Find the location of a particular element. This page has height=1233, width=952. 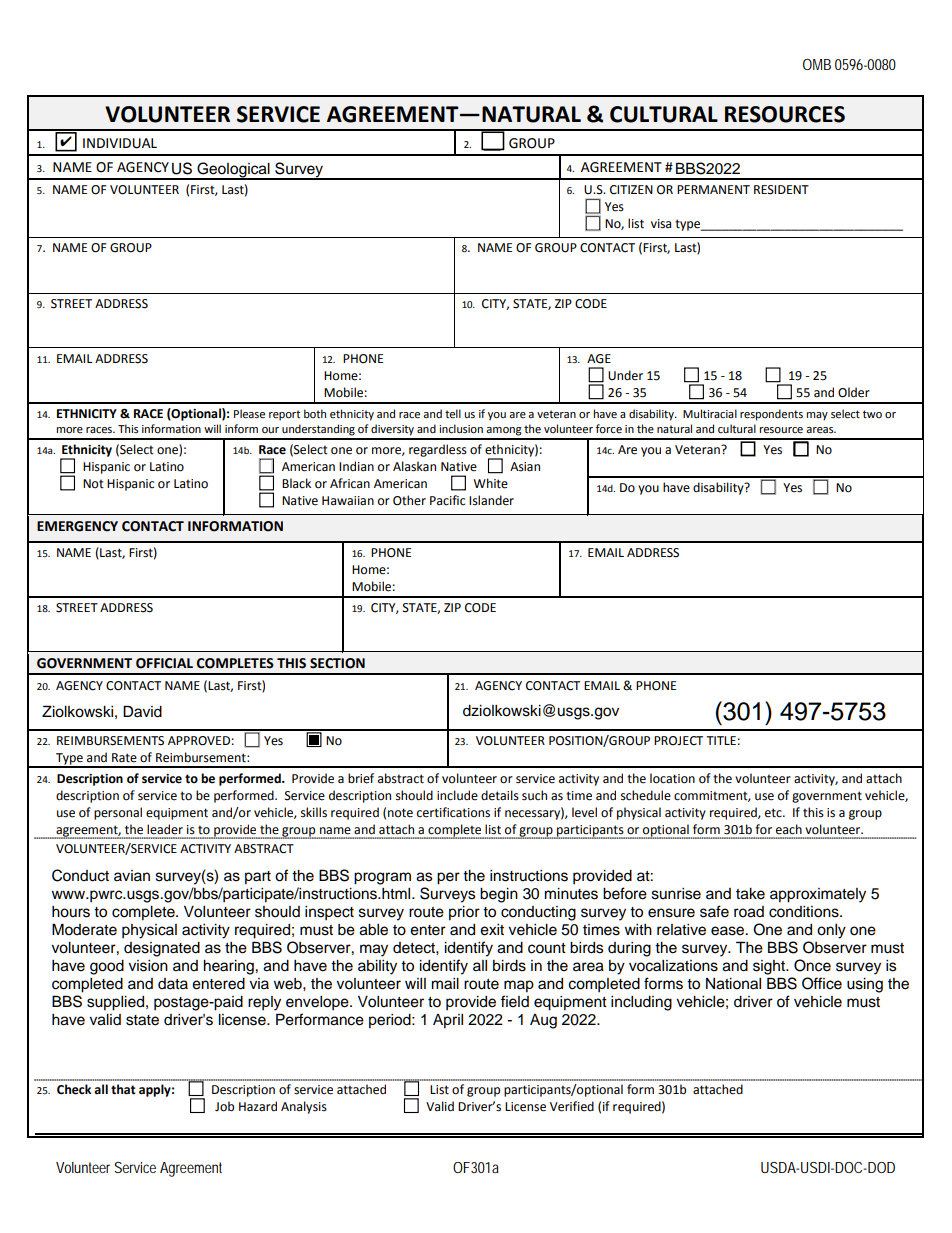

OMB is located at coordinates (817, 64).
